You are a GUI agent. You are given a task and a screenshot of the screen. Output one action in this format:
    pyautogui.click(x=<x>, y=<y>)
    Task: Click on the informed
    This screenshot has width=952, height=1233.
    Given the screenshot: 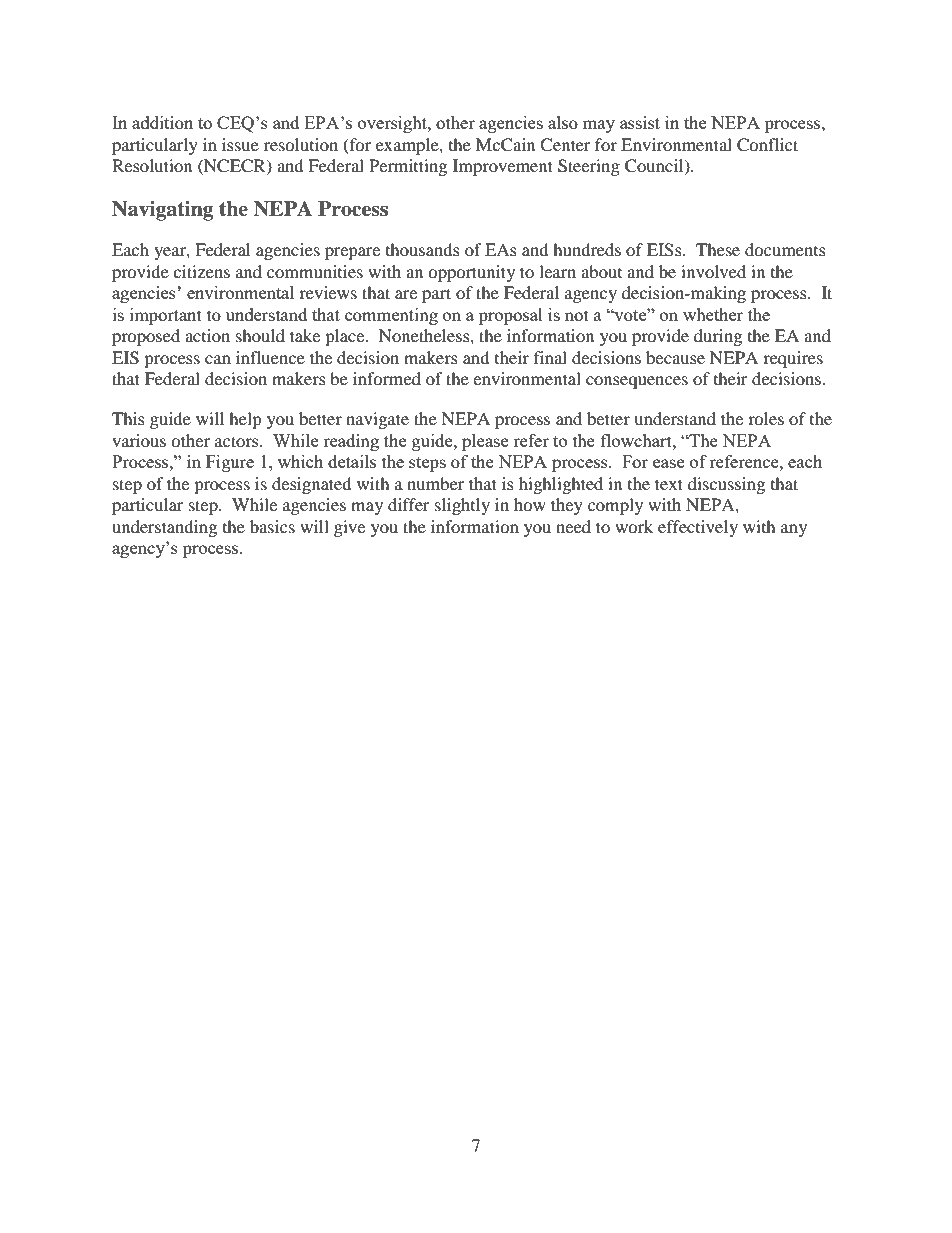 What is the action you would take?
    pyautogui.click(x=387, y=378)
